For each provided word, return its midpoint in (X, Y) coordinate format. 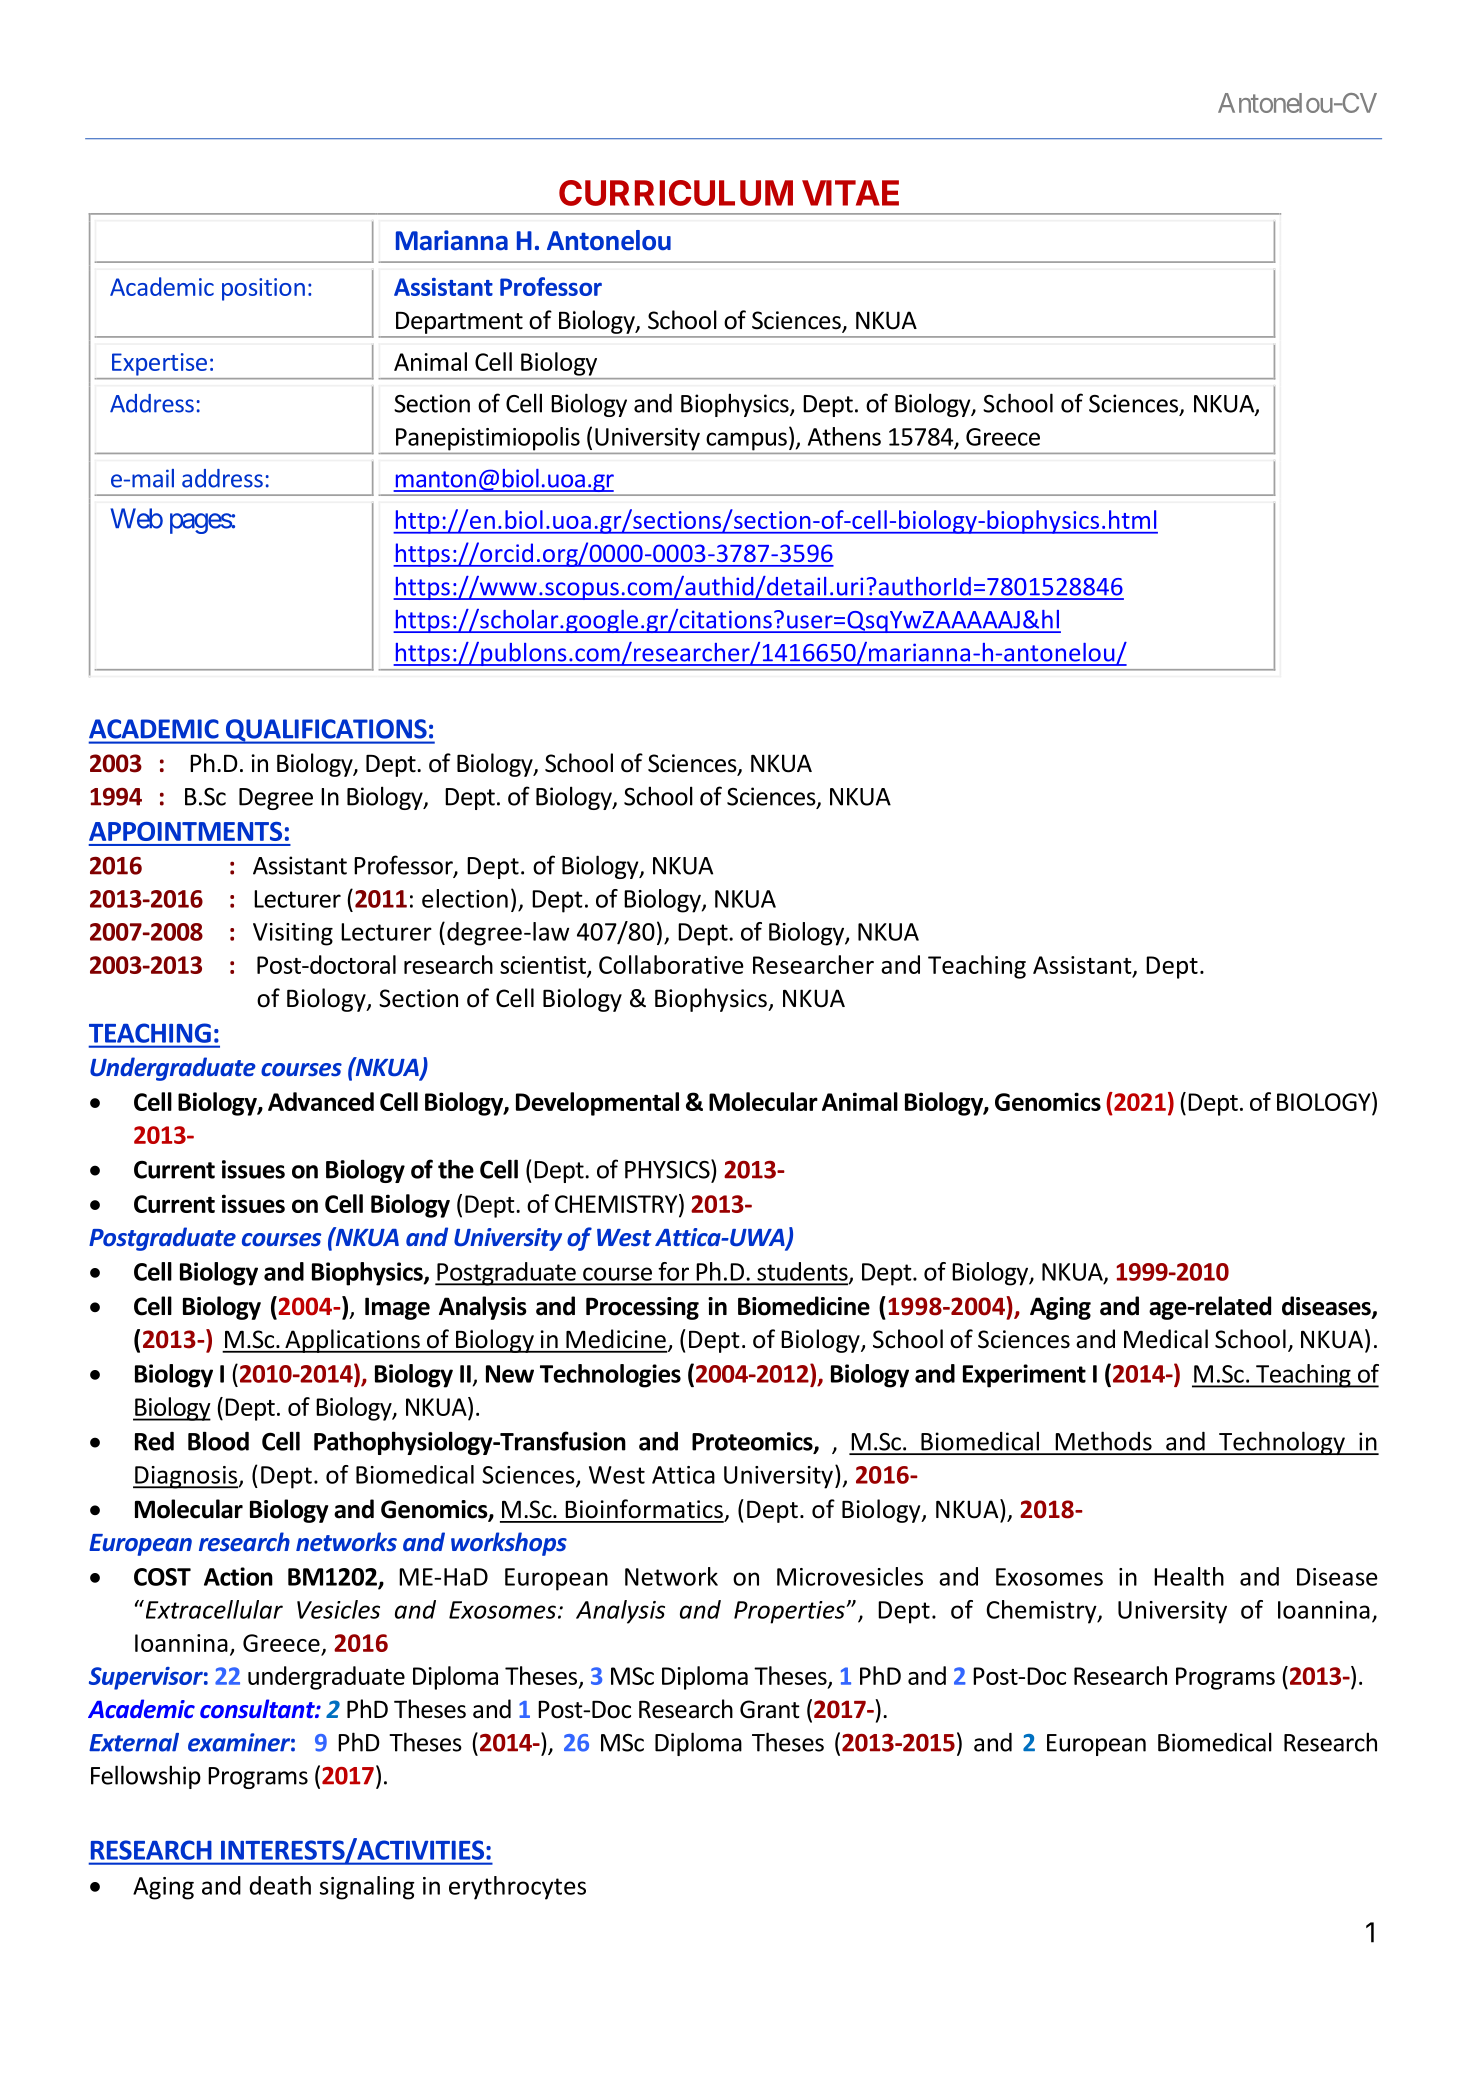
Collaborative (671, 964)
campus (746, 441)
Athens (844, 436)
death (280, 1885)
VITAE (850, 193)
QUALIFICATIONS (326, 731)
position (263, 289)
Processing (642, 1308)
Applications (352, 1341)
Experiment (1024, 1376)
